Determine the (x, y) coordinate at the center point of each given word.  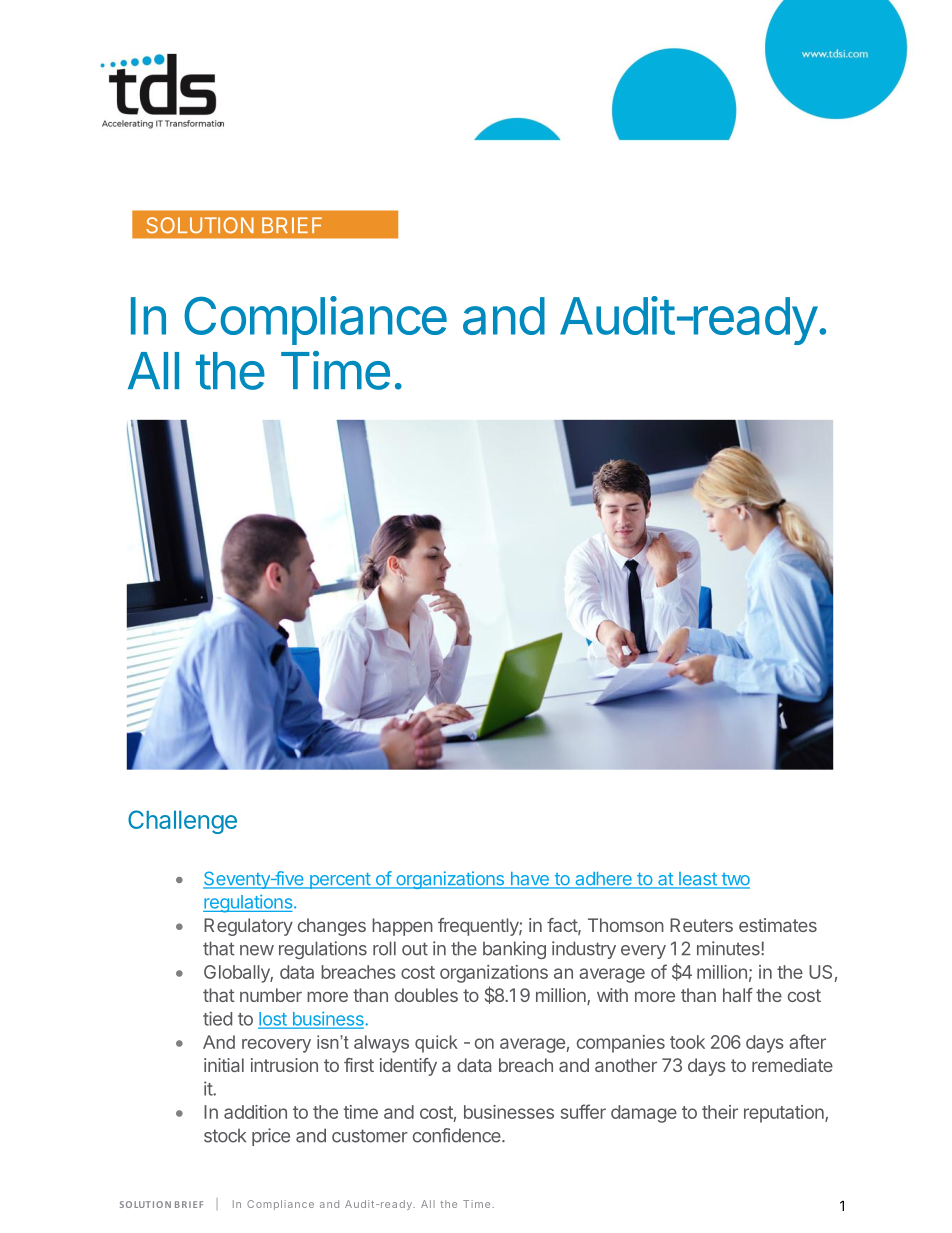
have (529, 880)
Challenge (182, 822)
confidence (458, 1135)
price (271, 1137)
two (734, 880)
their (720, 1112)
